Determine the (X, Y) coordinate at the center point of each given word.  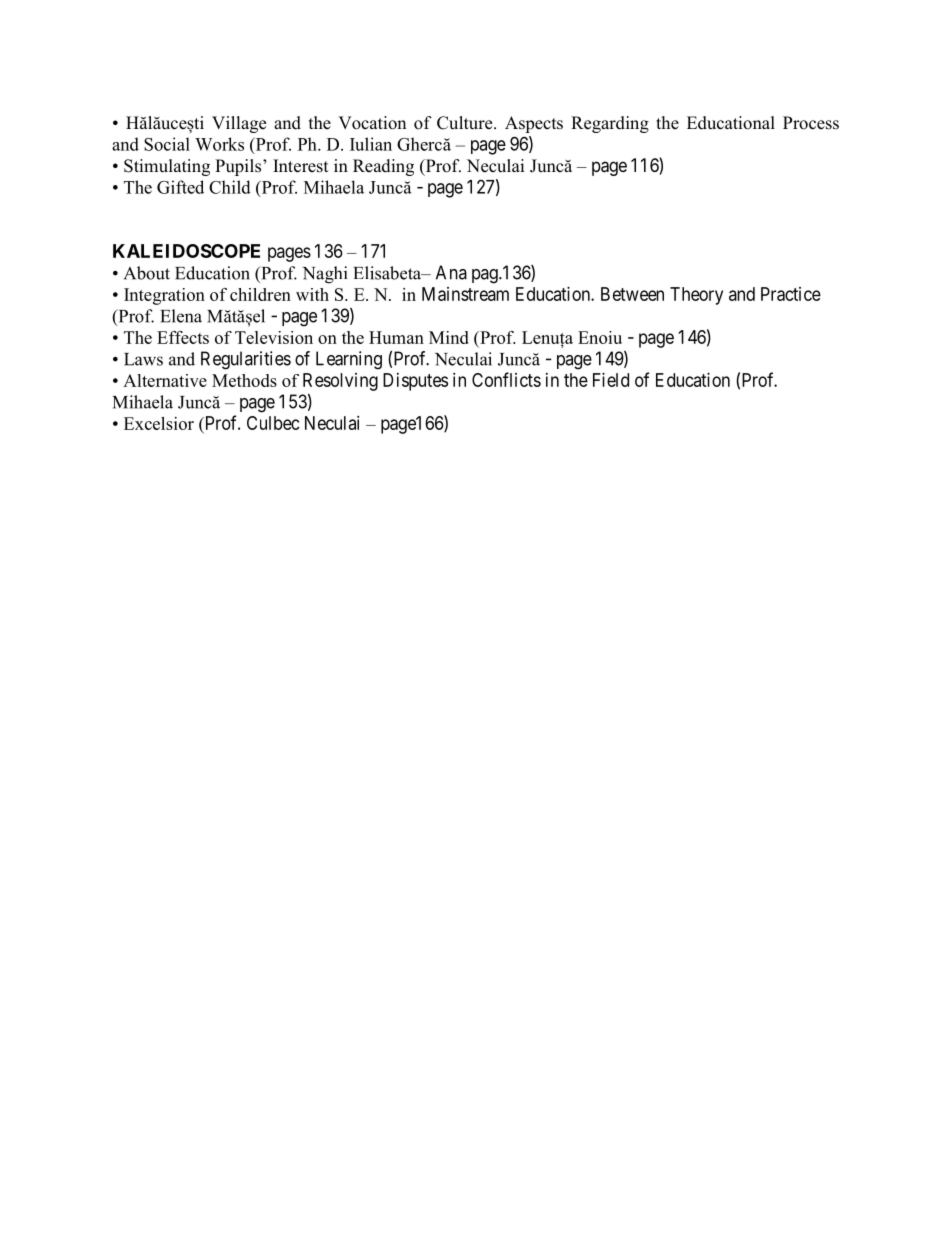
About (147, 273)
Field (611, 380)
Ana (451, 272)
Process (811, 123)
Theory (696, 296)
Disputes (415, 382)
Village (239, 124)
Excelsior (159, 423)
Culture (466, 123)
